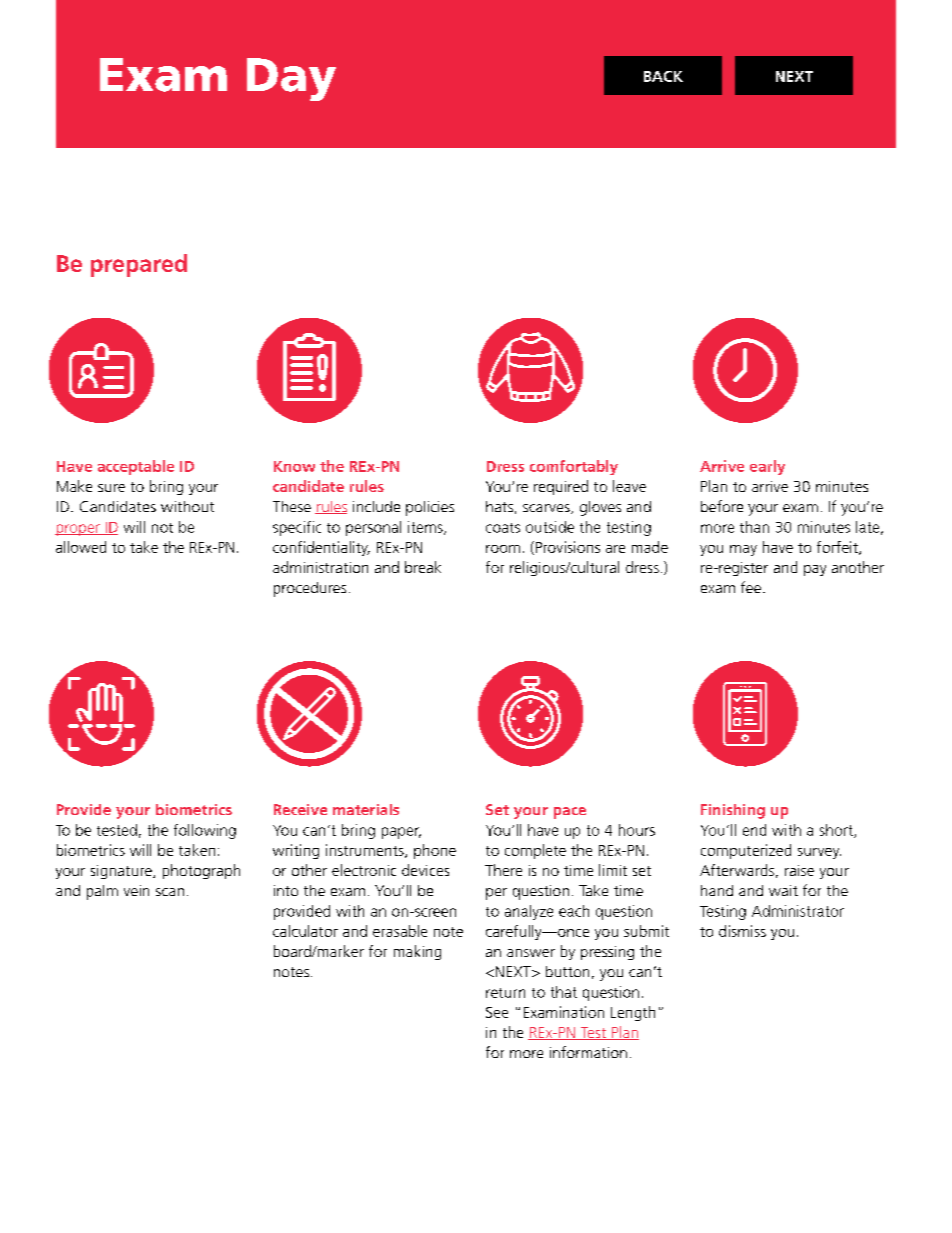 This screenshot has width=952, height=1233. Describe the element at coordinates (205, 831) in the screenshot. I see `following` at that location.
